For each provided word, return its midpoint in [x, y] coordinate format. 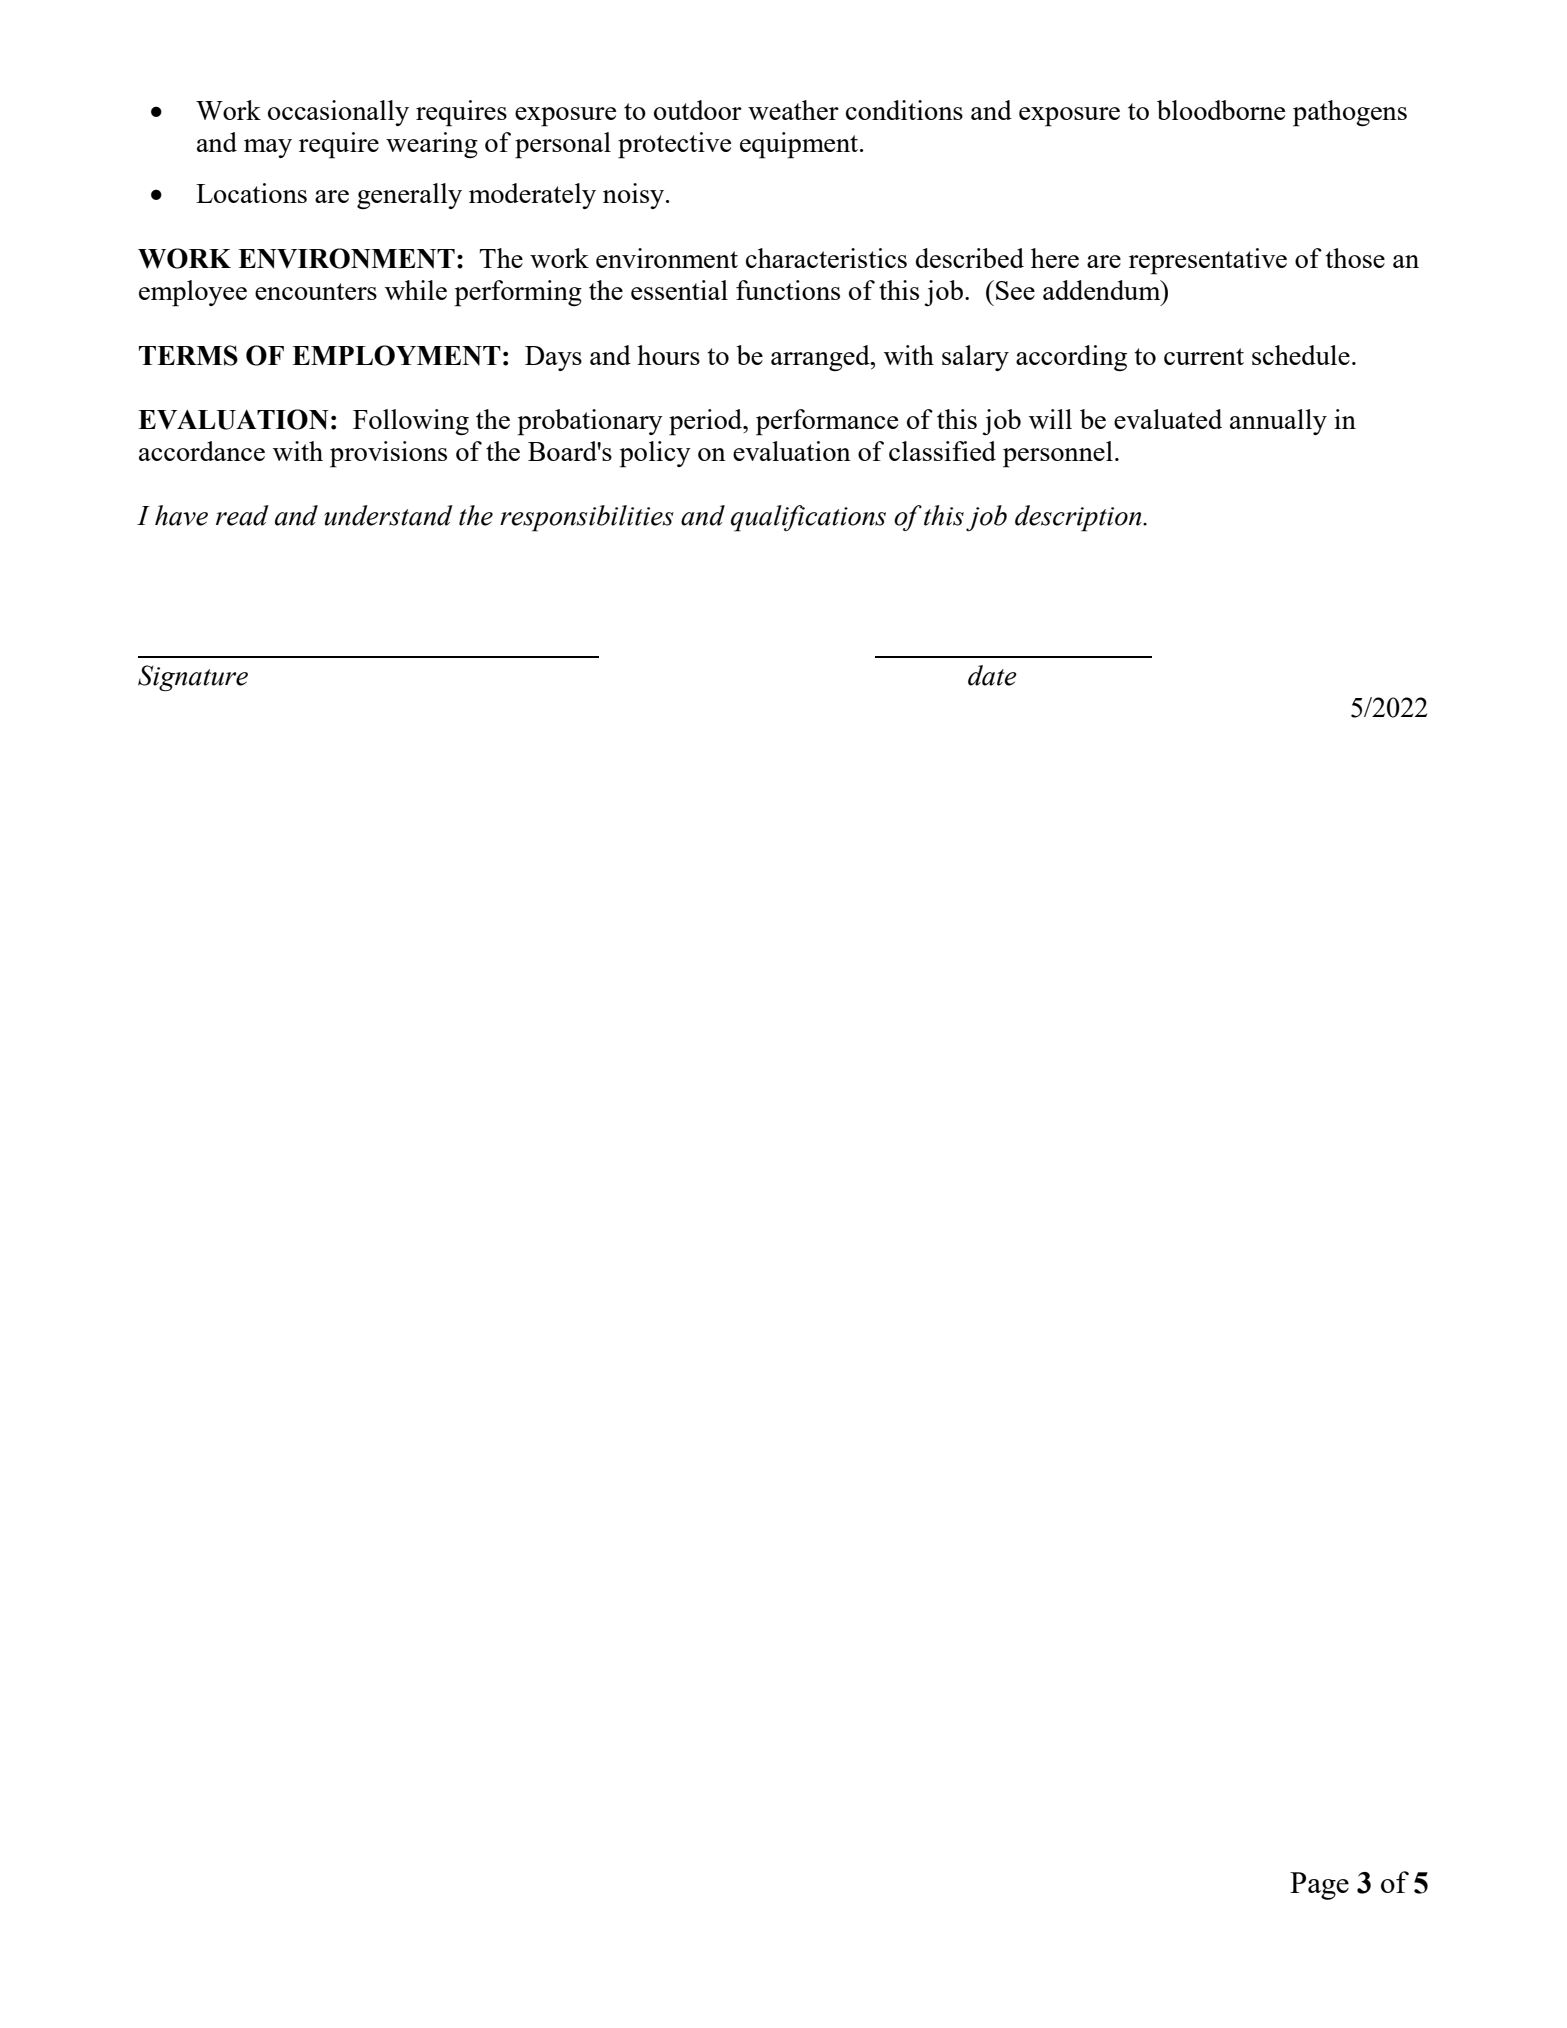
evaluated [1168, 419]
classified [942, 451]
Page [1319, 1886]
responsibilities [587, 518]
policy [655, 454]
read [242, 515]
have [181, 515]
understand [389, 515]
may [268, 148]
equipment [800, 145]
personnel [1058, 454]
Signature [193, 678]
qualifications [808, 518]
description [1079, 518]
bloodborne [1221, 110]
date [992, 675]
